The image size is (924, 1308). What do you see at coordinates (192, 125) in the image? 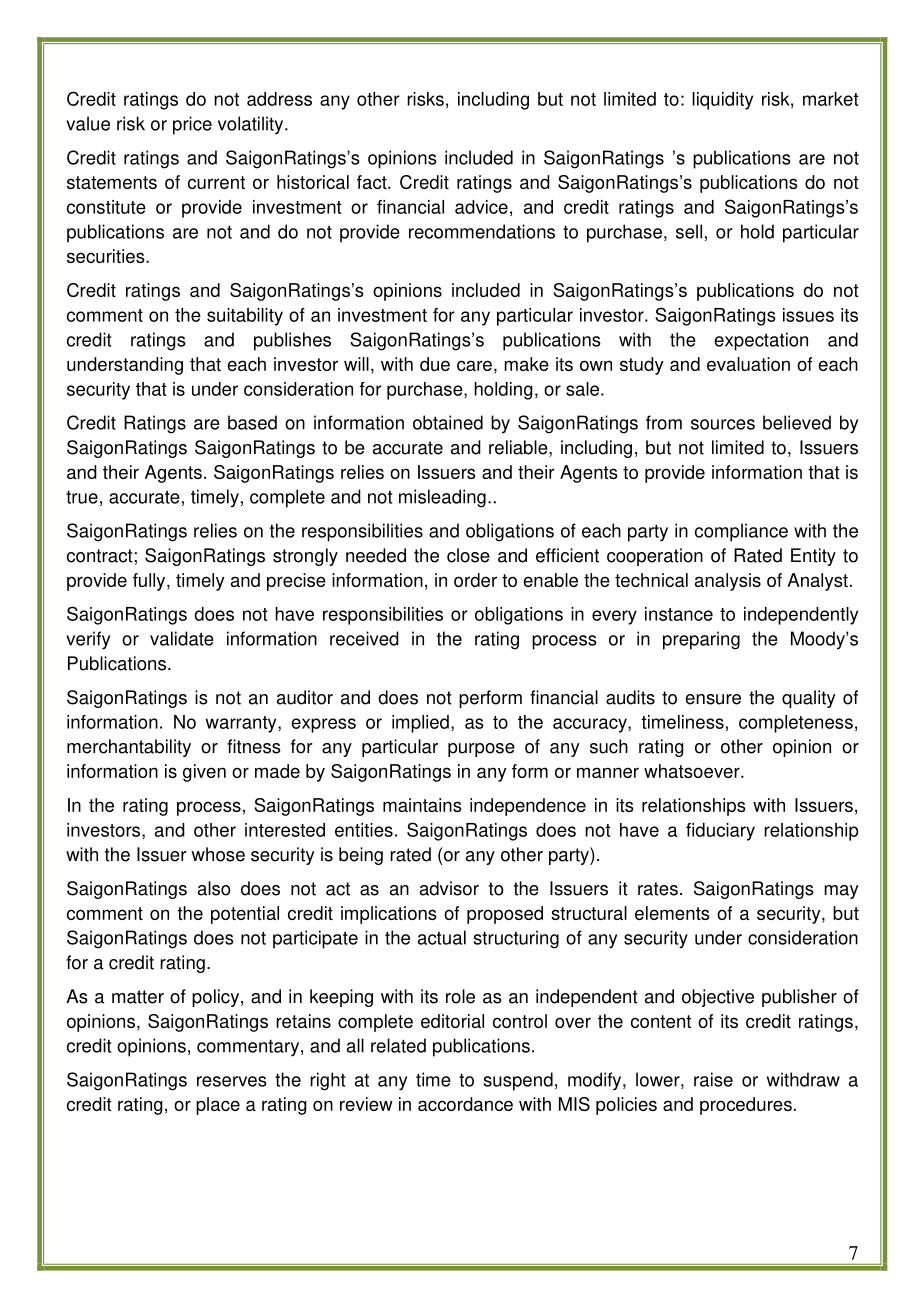
I see `price` at bounding box center [192, 125].
